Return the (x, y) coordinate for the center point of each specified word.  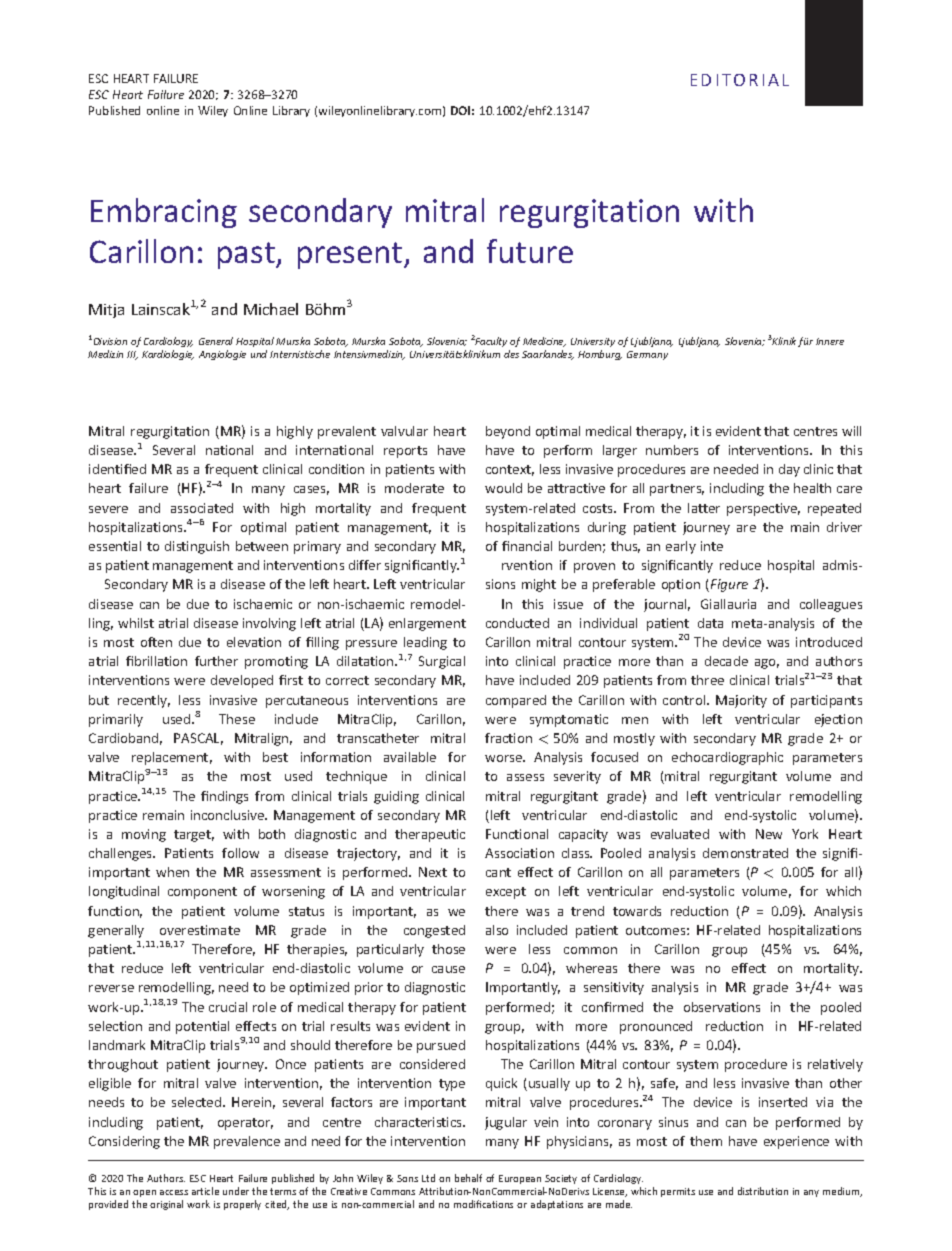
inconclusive (229, 815)
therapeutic (430, 835)
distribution (763, 1191)
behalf (468, 1178)
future (530, 251)
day (789, 470)
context (510, 470)
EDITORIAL (740, 80)
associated (202, 508)
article (205, 1191)
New (769, 834)
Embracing (164, 213)
